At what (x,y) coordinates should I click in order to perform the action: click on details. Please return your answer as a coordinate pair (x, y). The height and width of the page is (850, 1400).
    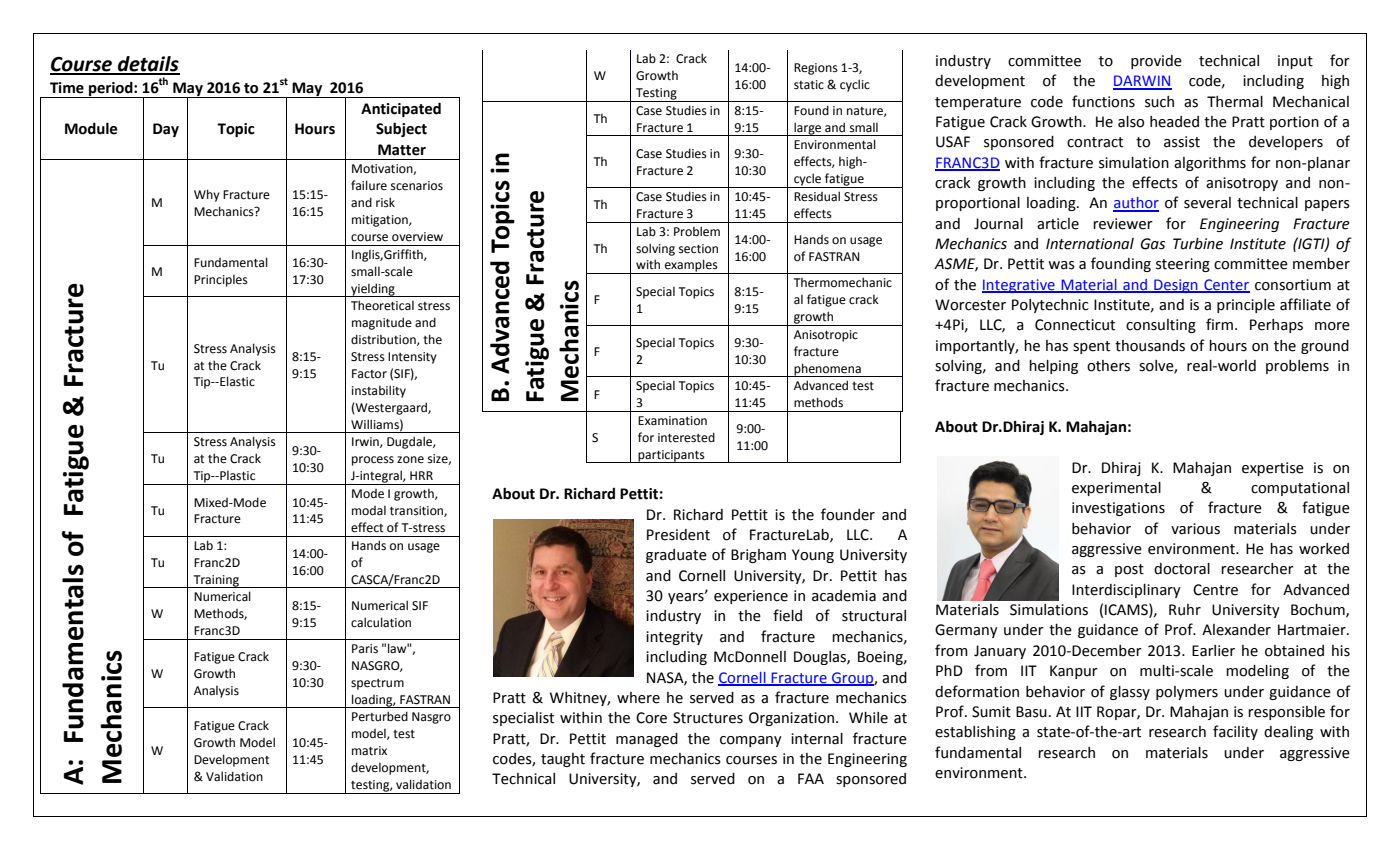
    Looking at the image, I should click on (148, 65).
